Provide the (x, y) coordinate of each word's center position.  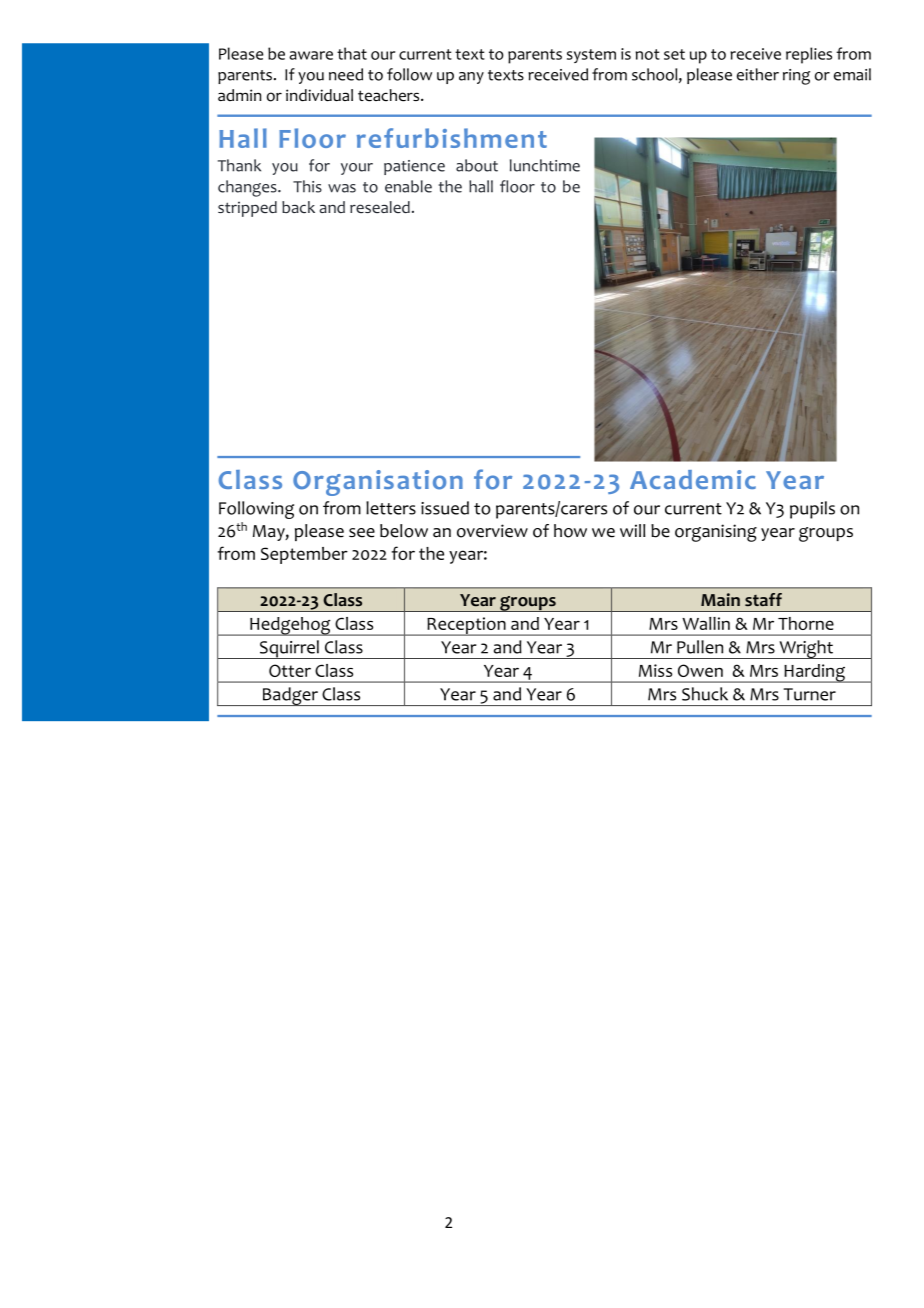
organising (716, 533)
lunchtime (545, 165)
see (362, 533)
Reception (466, 626)
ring (796, 77)
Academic (693, 479)
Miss (655, 670)
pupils (812, 510)
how (570, 531)
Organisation (378, 483)
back (298, 207)
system (591, 56)
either (758, 74)
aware (311, 55)
